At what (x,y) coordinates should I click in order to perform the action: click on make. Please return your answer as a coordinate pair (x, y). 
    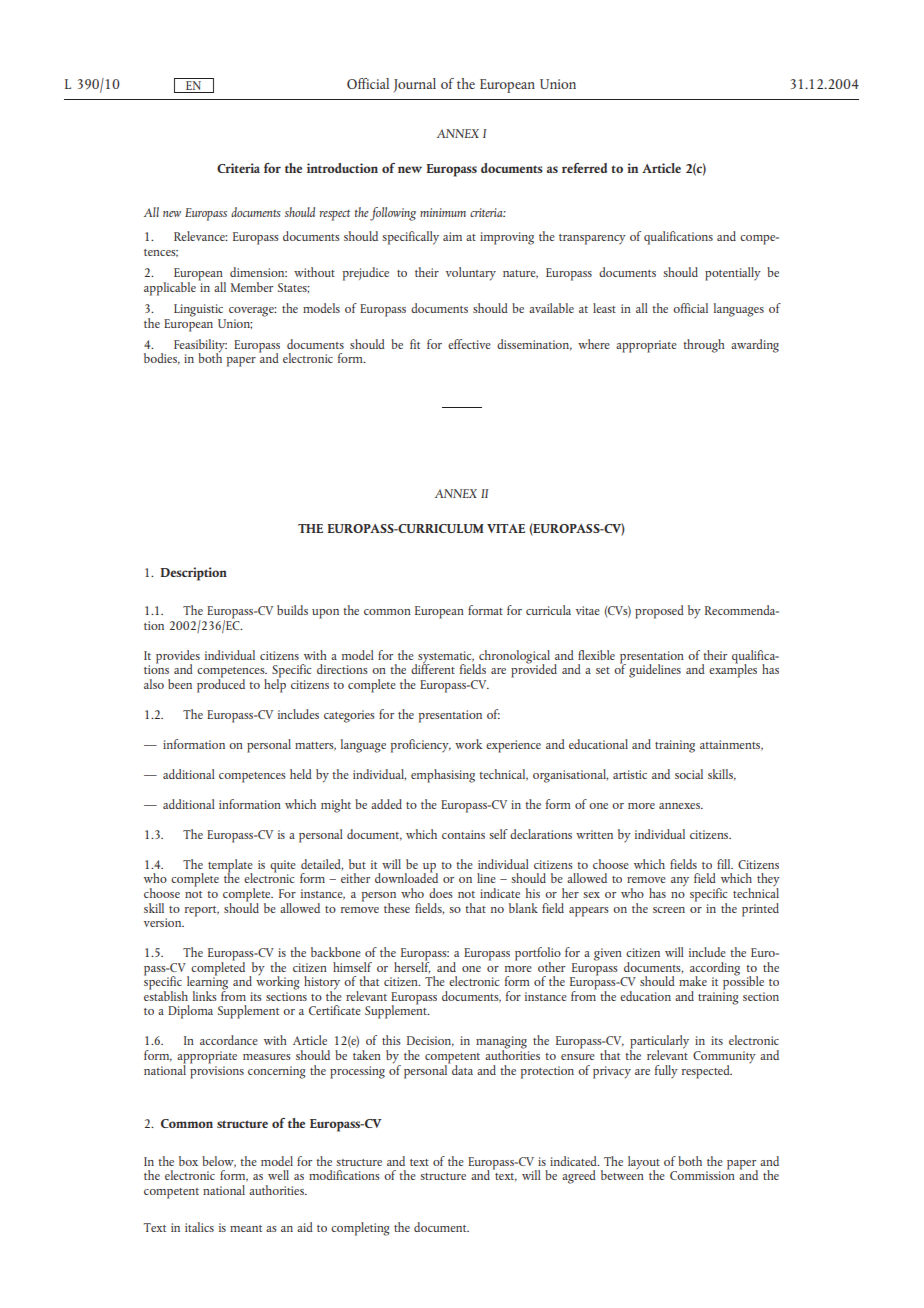
    Looking at the image, I should click on (693, 981).
